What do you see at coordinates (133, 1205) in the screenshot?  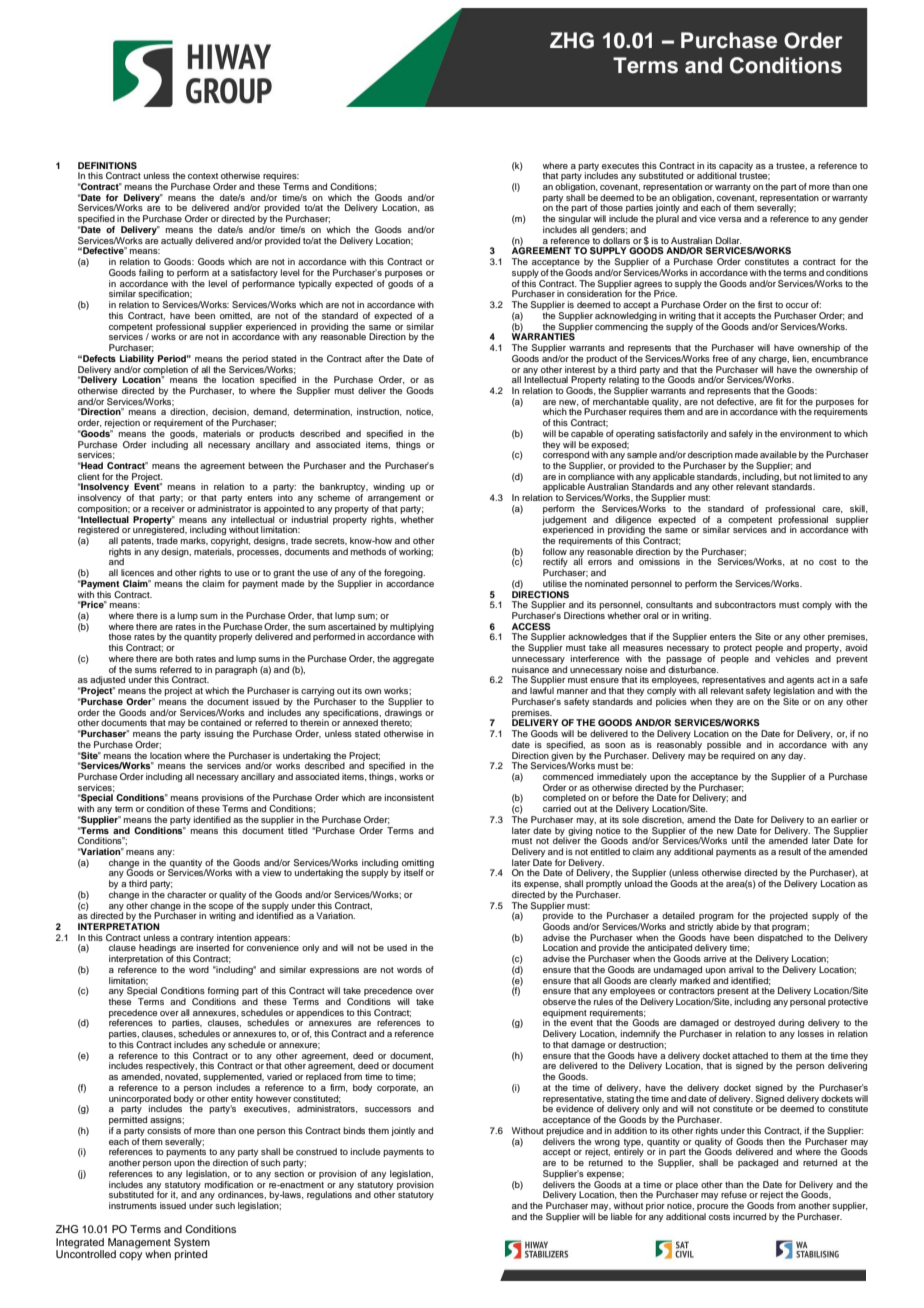 I see `instruments` at bounding box center [133, 1205].
